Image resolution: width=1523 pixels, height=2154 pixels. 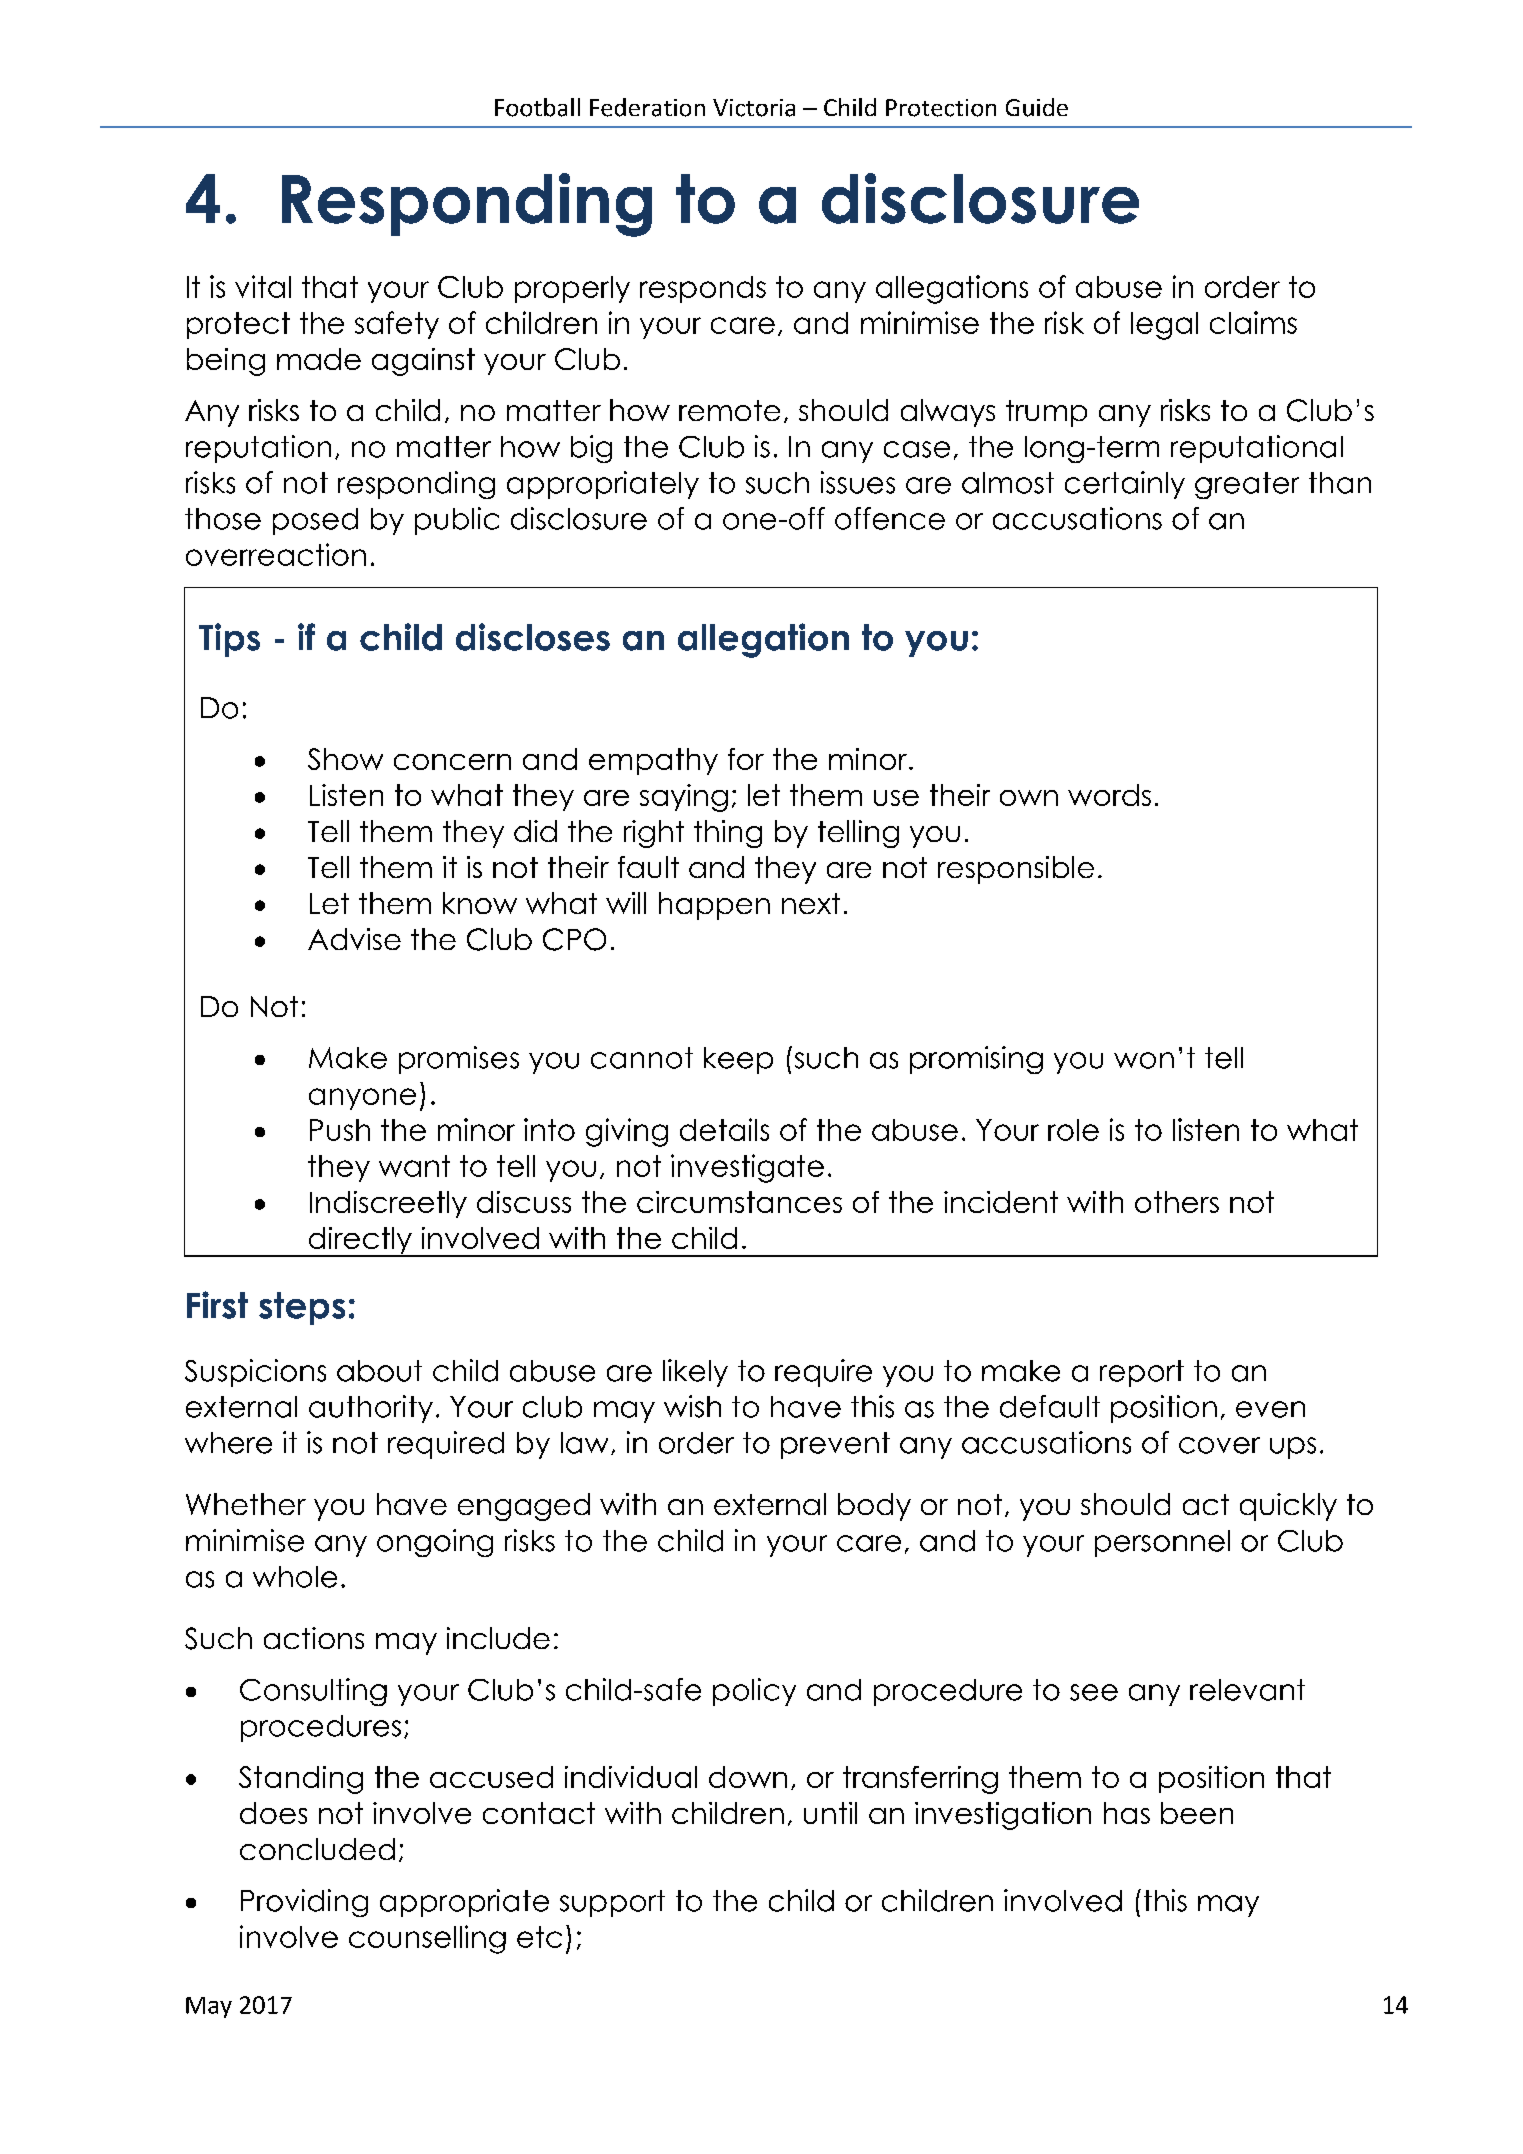 I want to click on Providing, so click(x=304, y=1903).
